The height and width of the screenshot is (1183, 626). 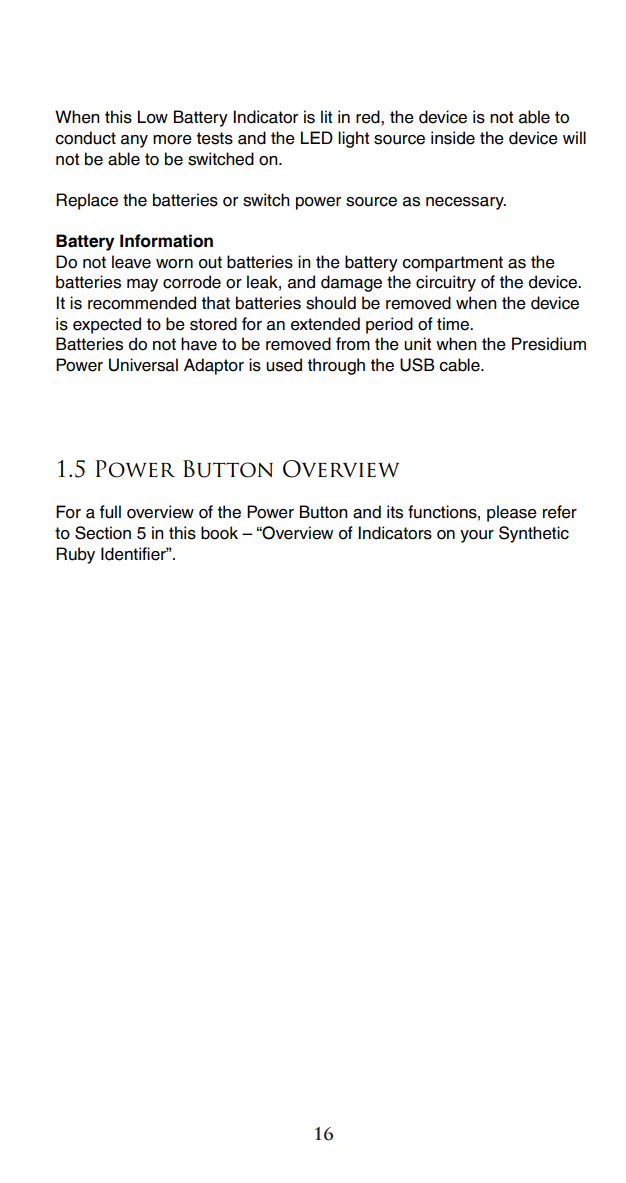 I want to click on Section, so click(x=103, y=533).
